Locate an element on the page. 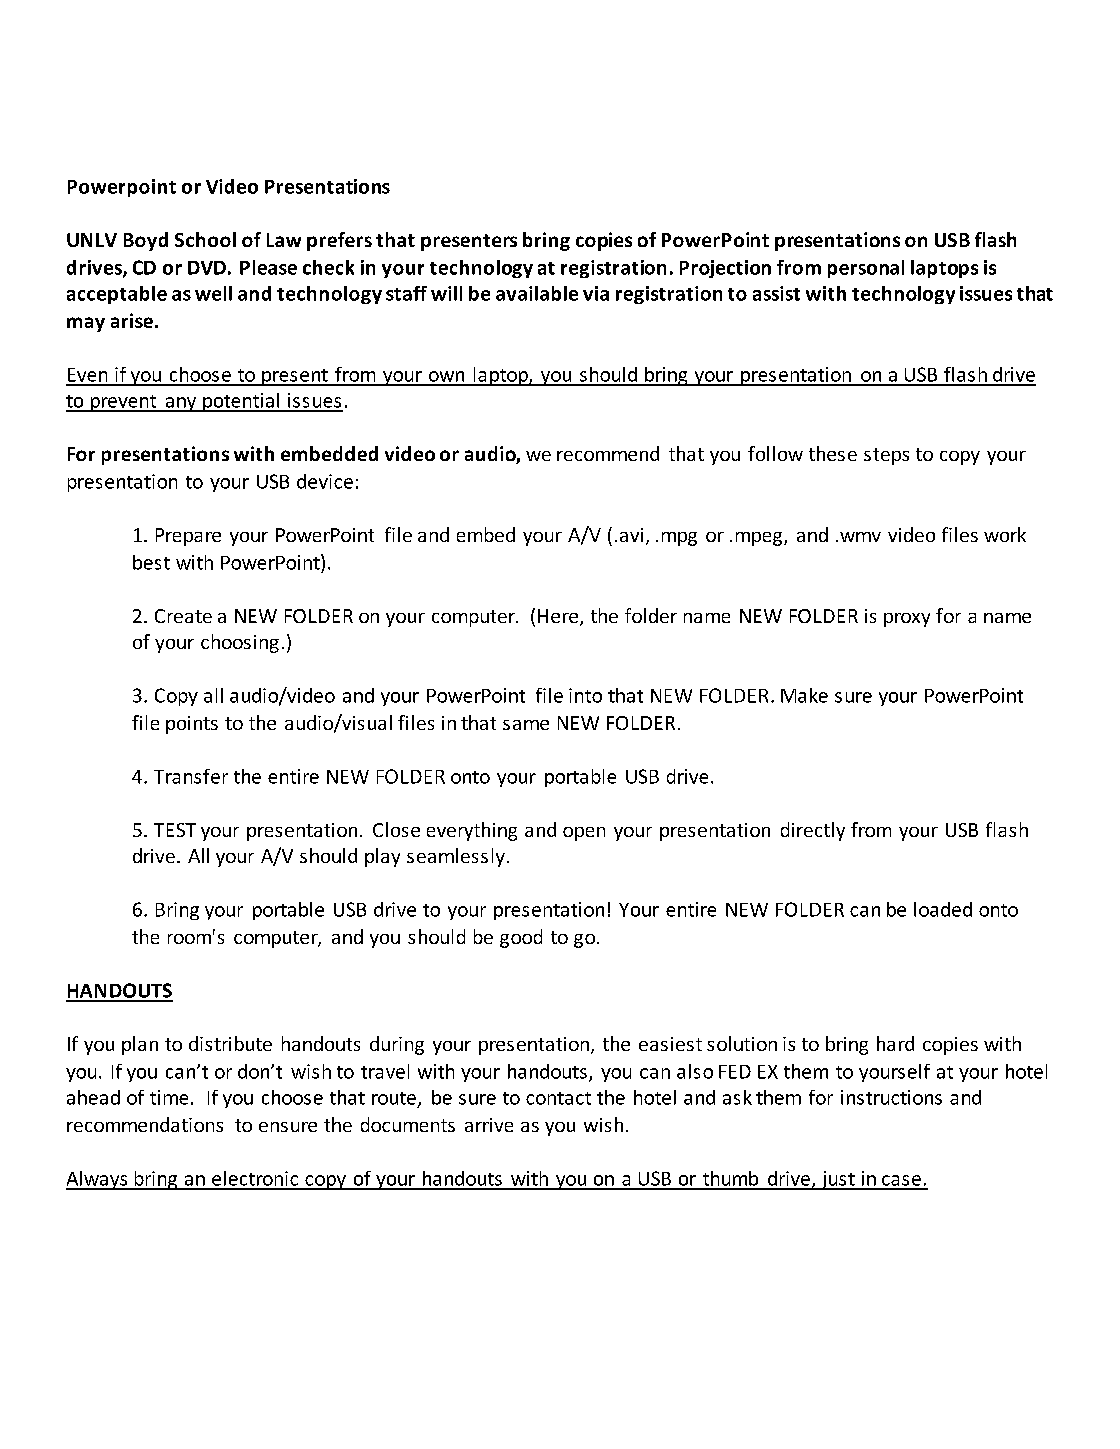  time is located at coordinates (169, 1097).
